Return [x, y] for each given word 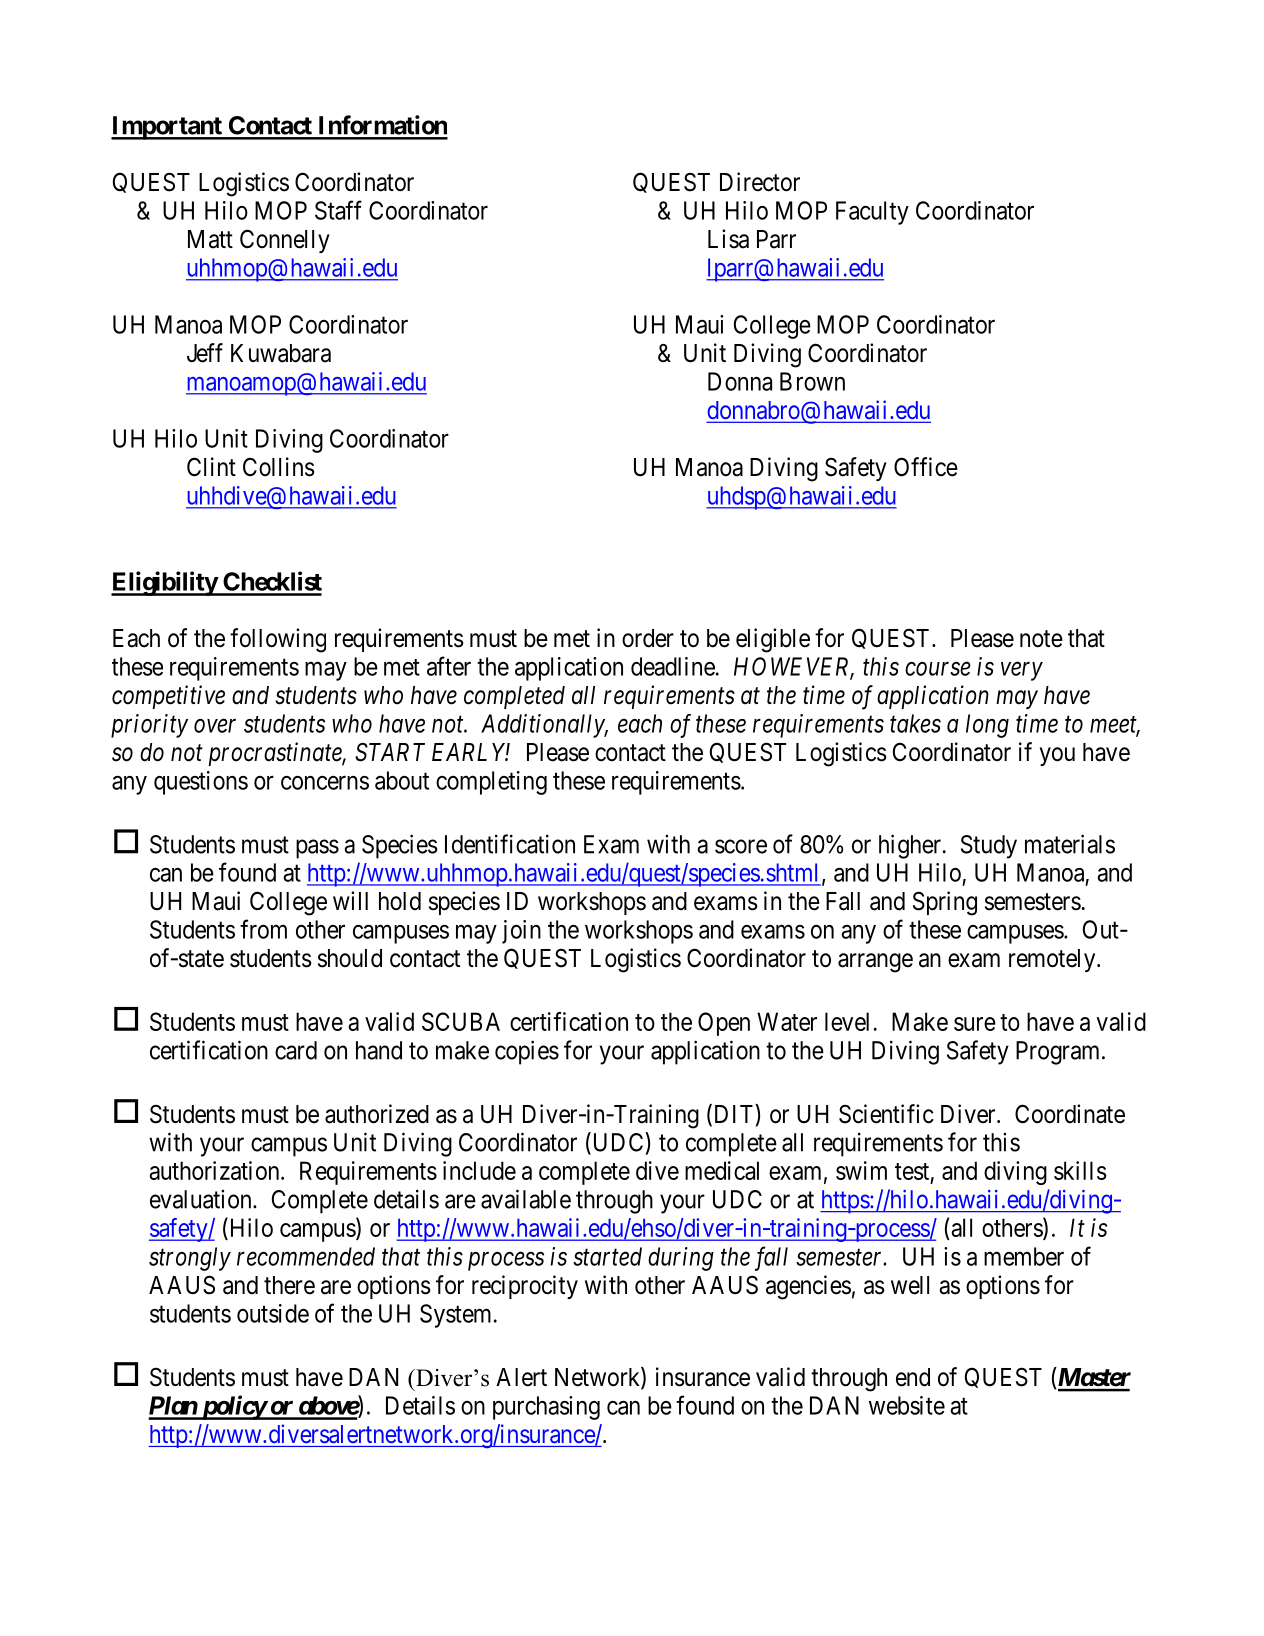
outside [273, 1313]
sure [975, 1024]
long [987, 726]
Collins [279, 467]
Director [760, 182]
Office [926, 467]
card [296, 1050]
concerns [325, 783]
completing [491, 783]
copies [527, 1052]
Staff [338, 210]
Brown [812, 381]
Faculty [872, 213]
